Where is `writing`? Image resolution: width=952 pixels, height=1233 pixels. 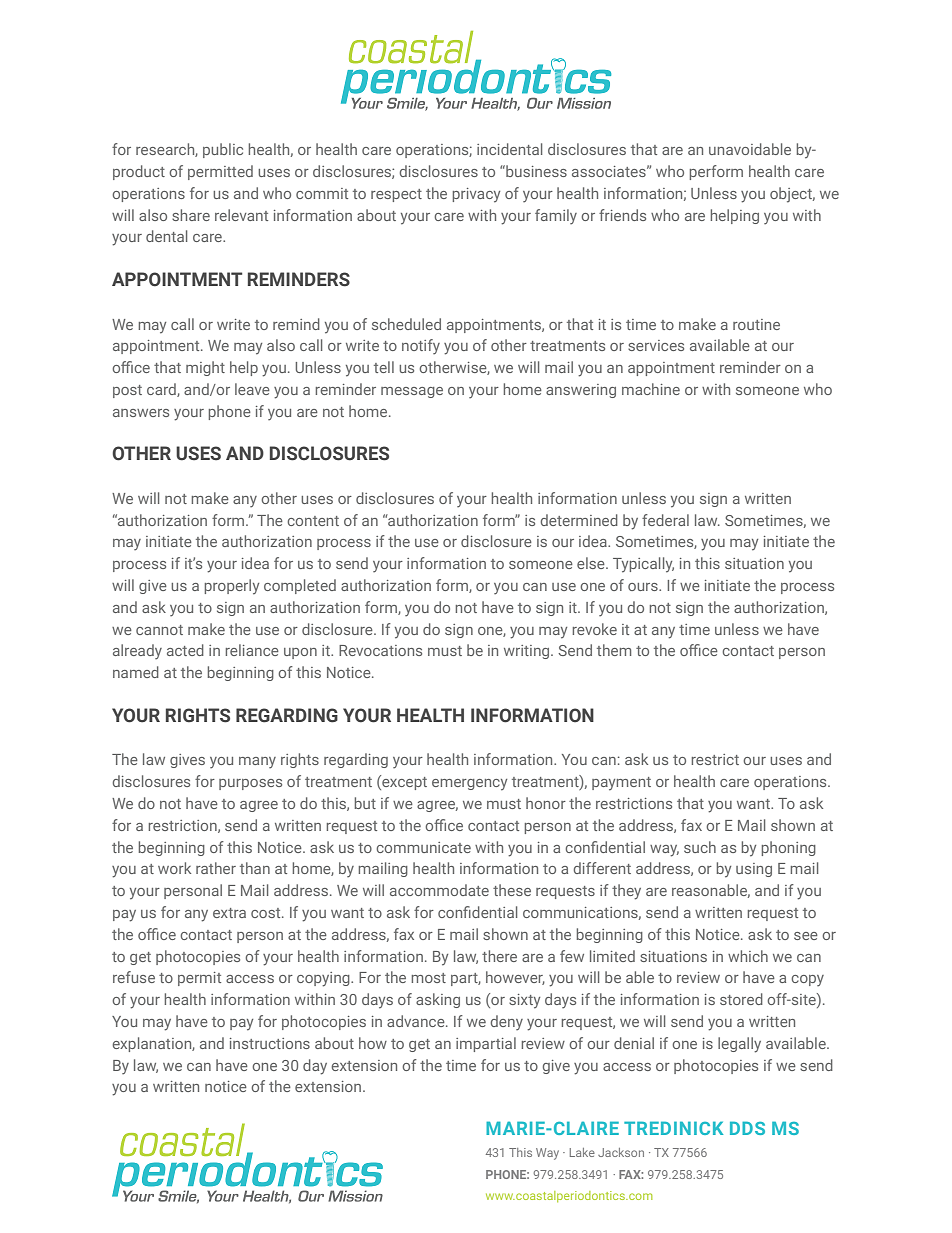 writing is located at coordinates (528, 652).
